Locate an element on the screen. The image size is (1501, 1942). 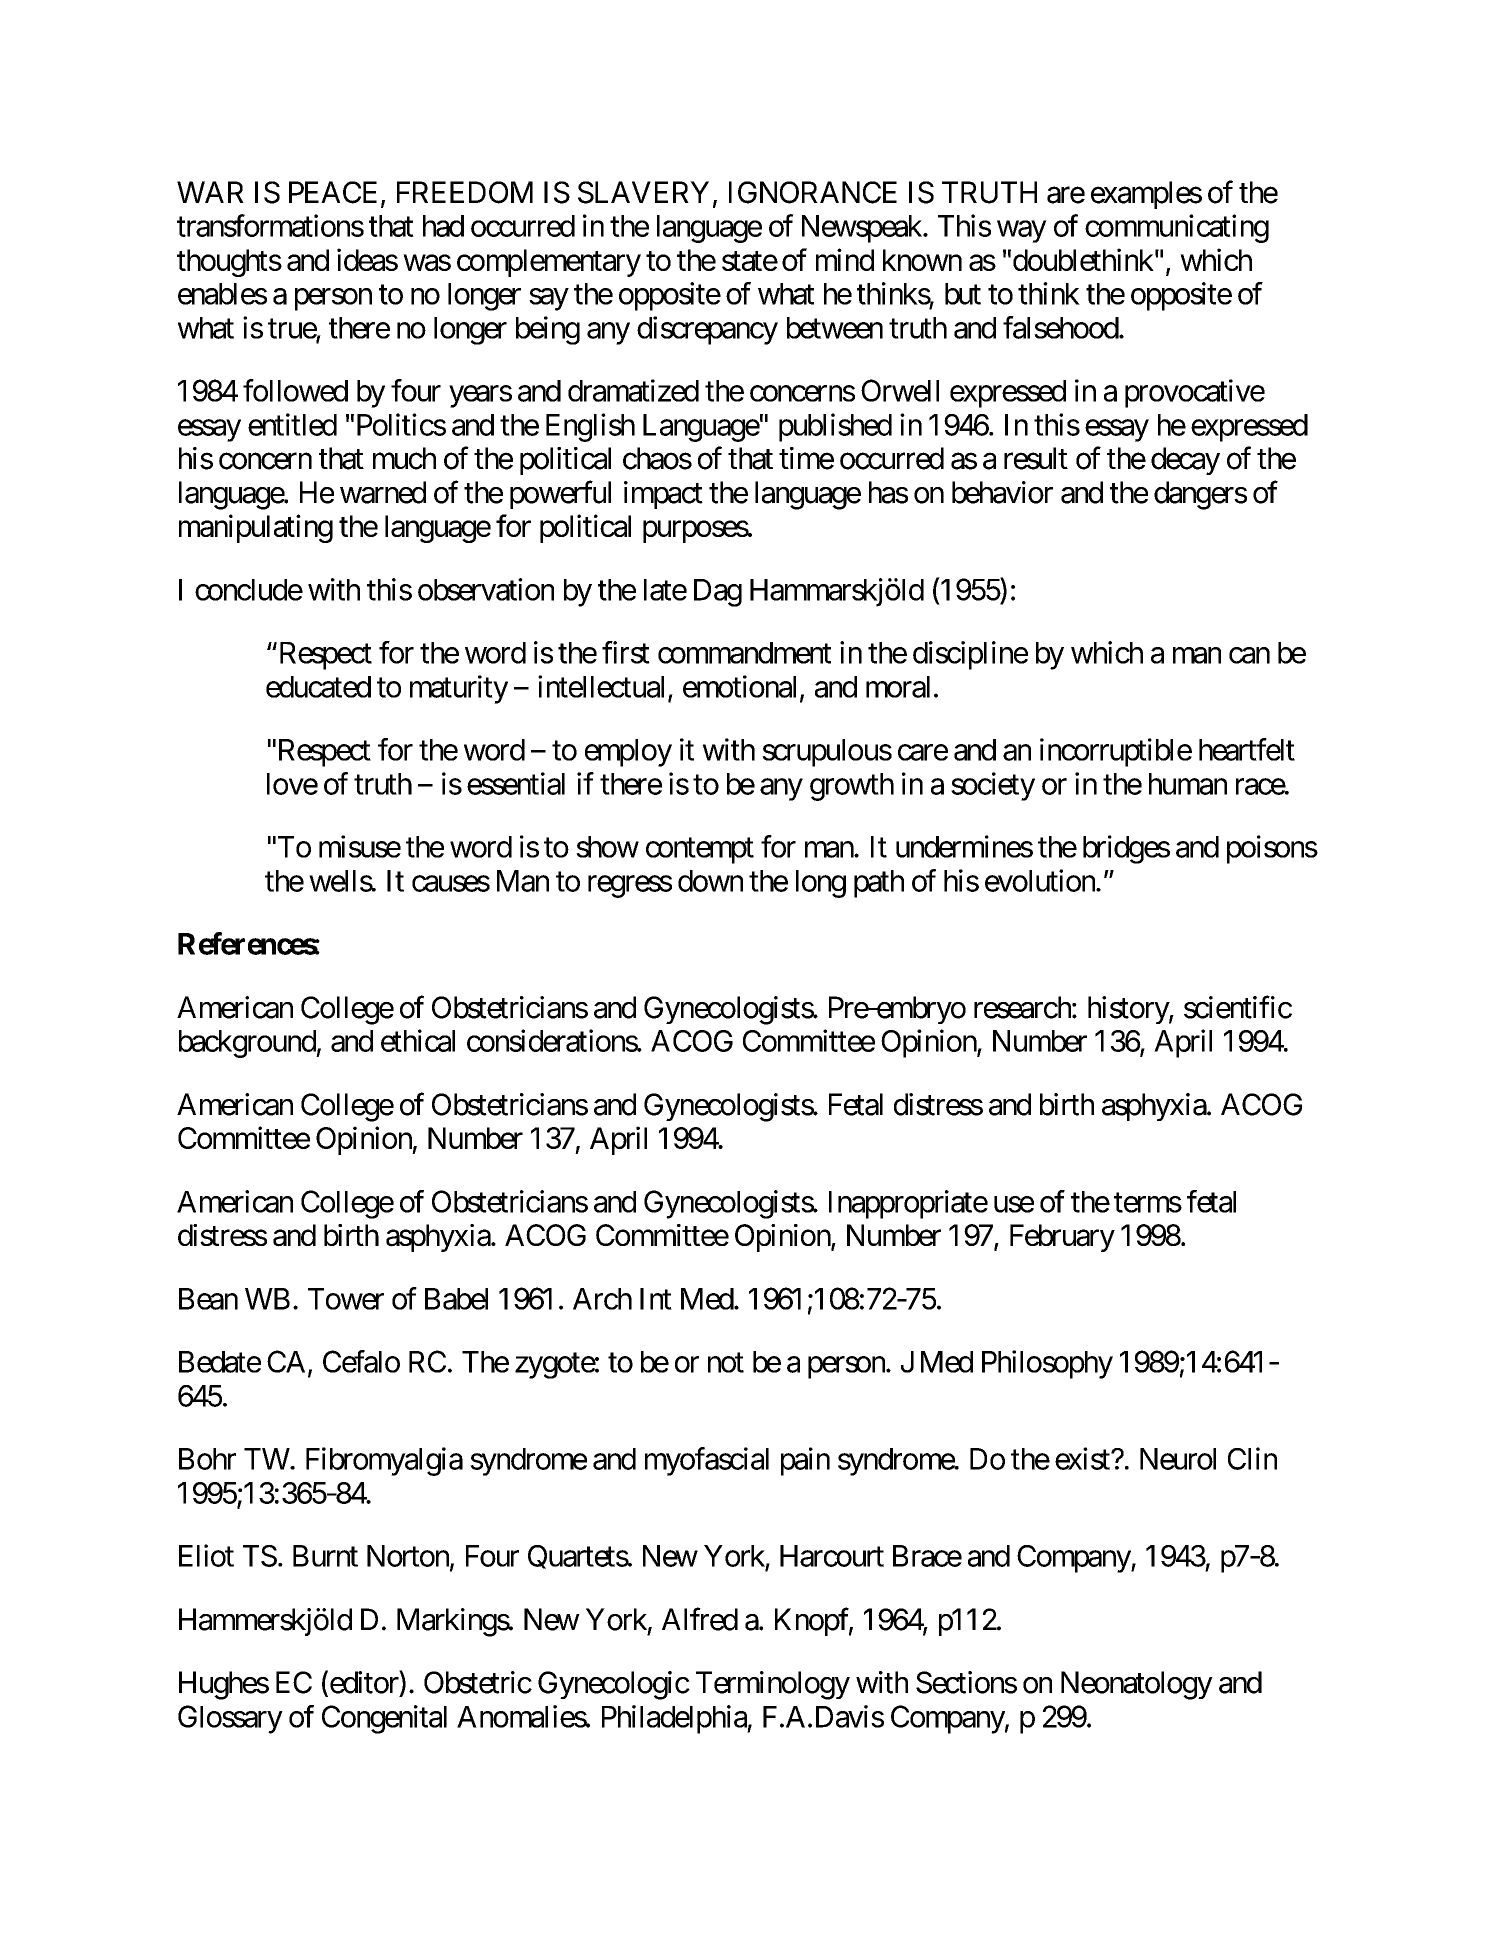
behavior is located at coordinates (1002, 492).
